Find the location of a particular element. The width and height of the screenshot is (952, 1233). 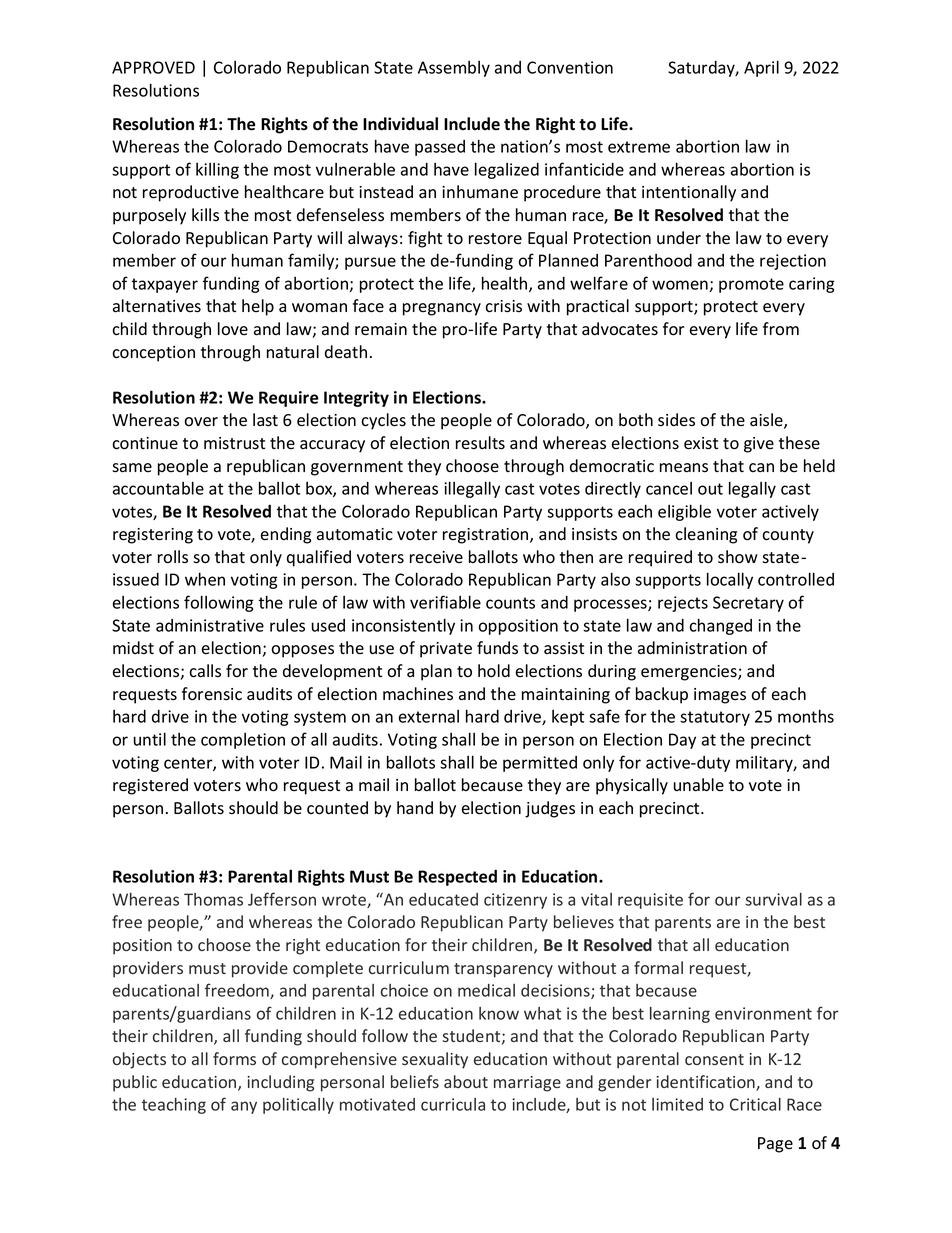

give is located at coordinates (759, 445).
